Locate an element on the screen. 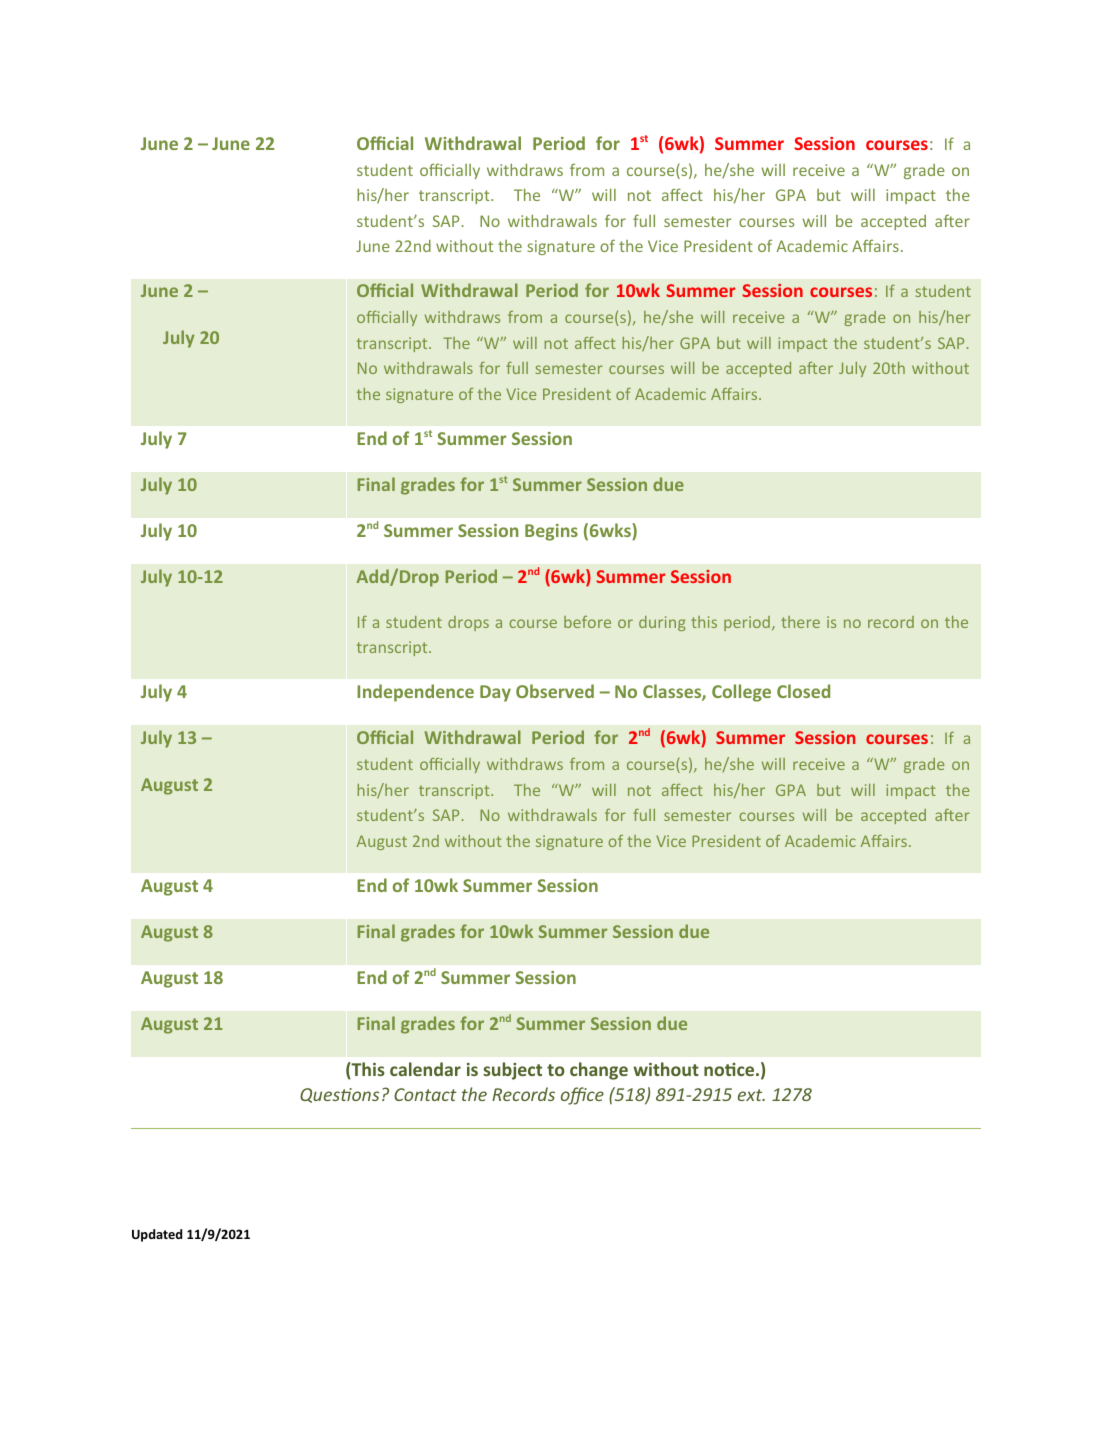 This screenshot has height=1439, width=1112. ext is located at coordinates (751, 1095).
